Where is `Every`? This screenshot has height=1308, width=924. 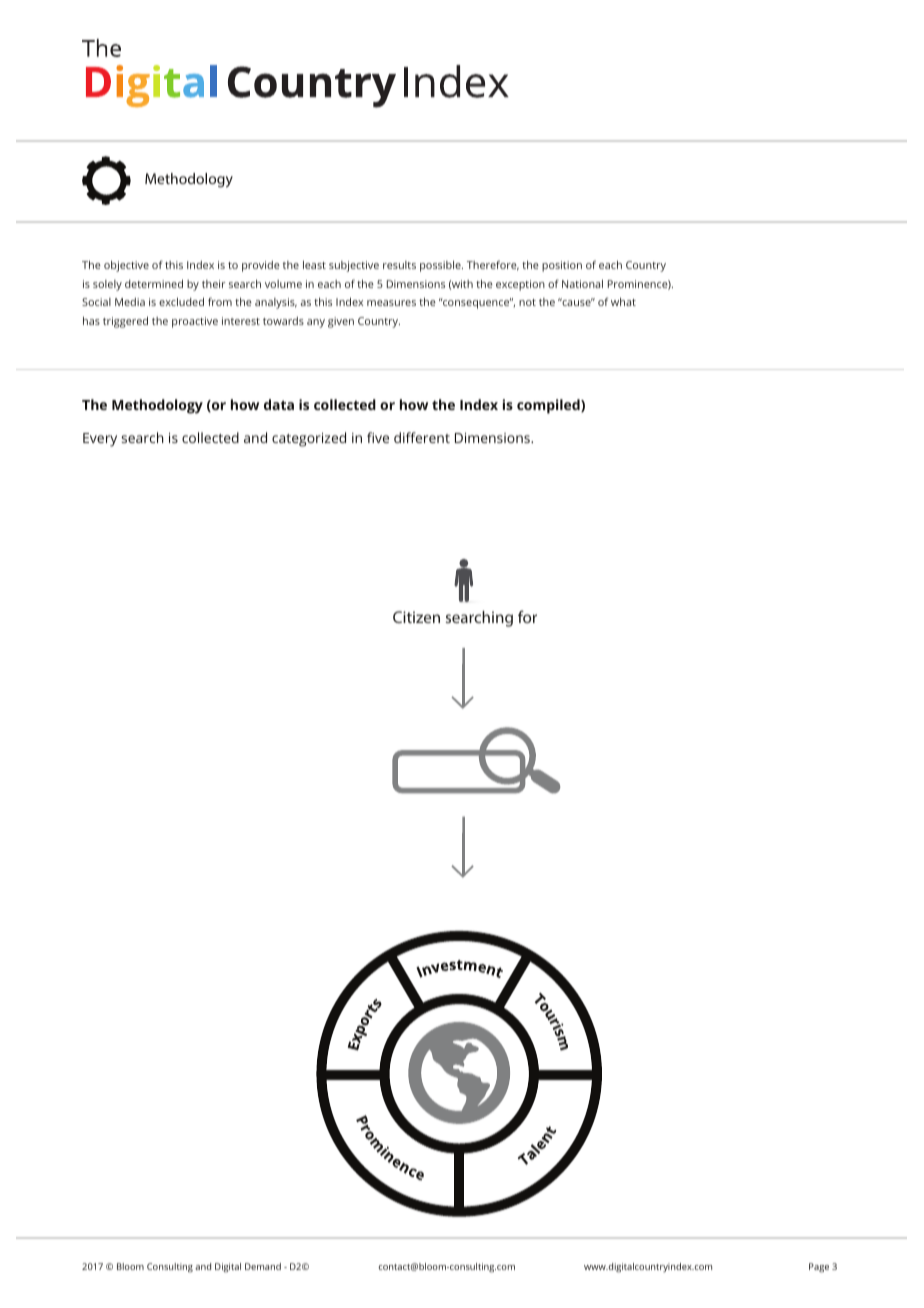 Every is located at coordinates (100, 440).
